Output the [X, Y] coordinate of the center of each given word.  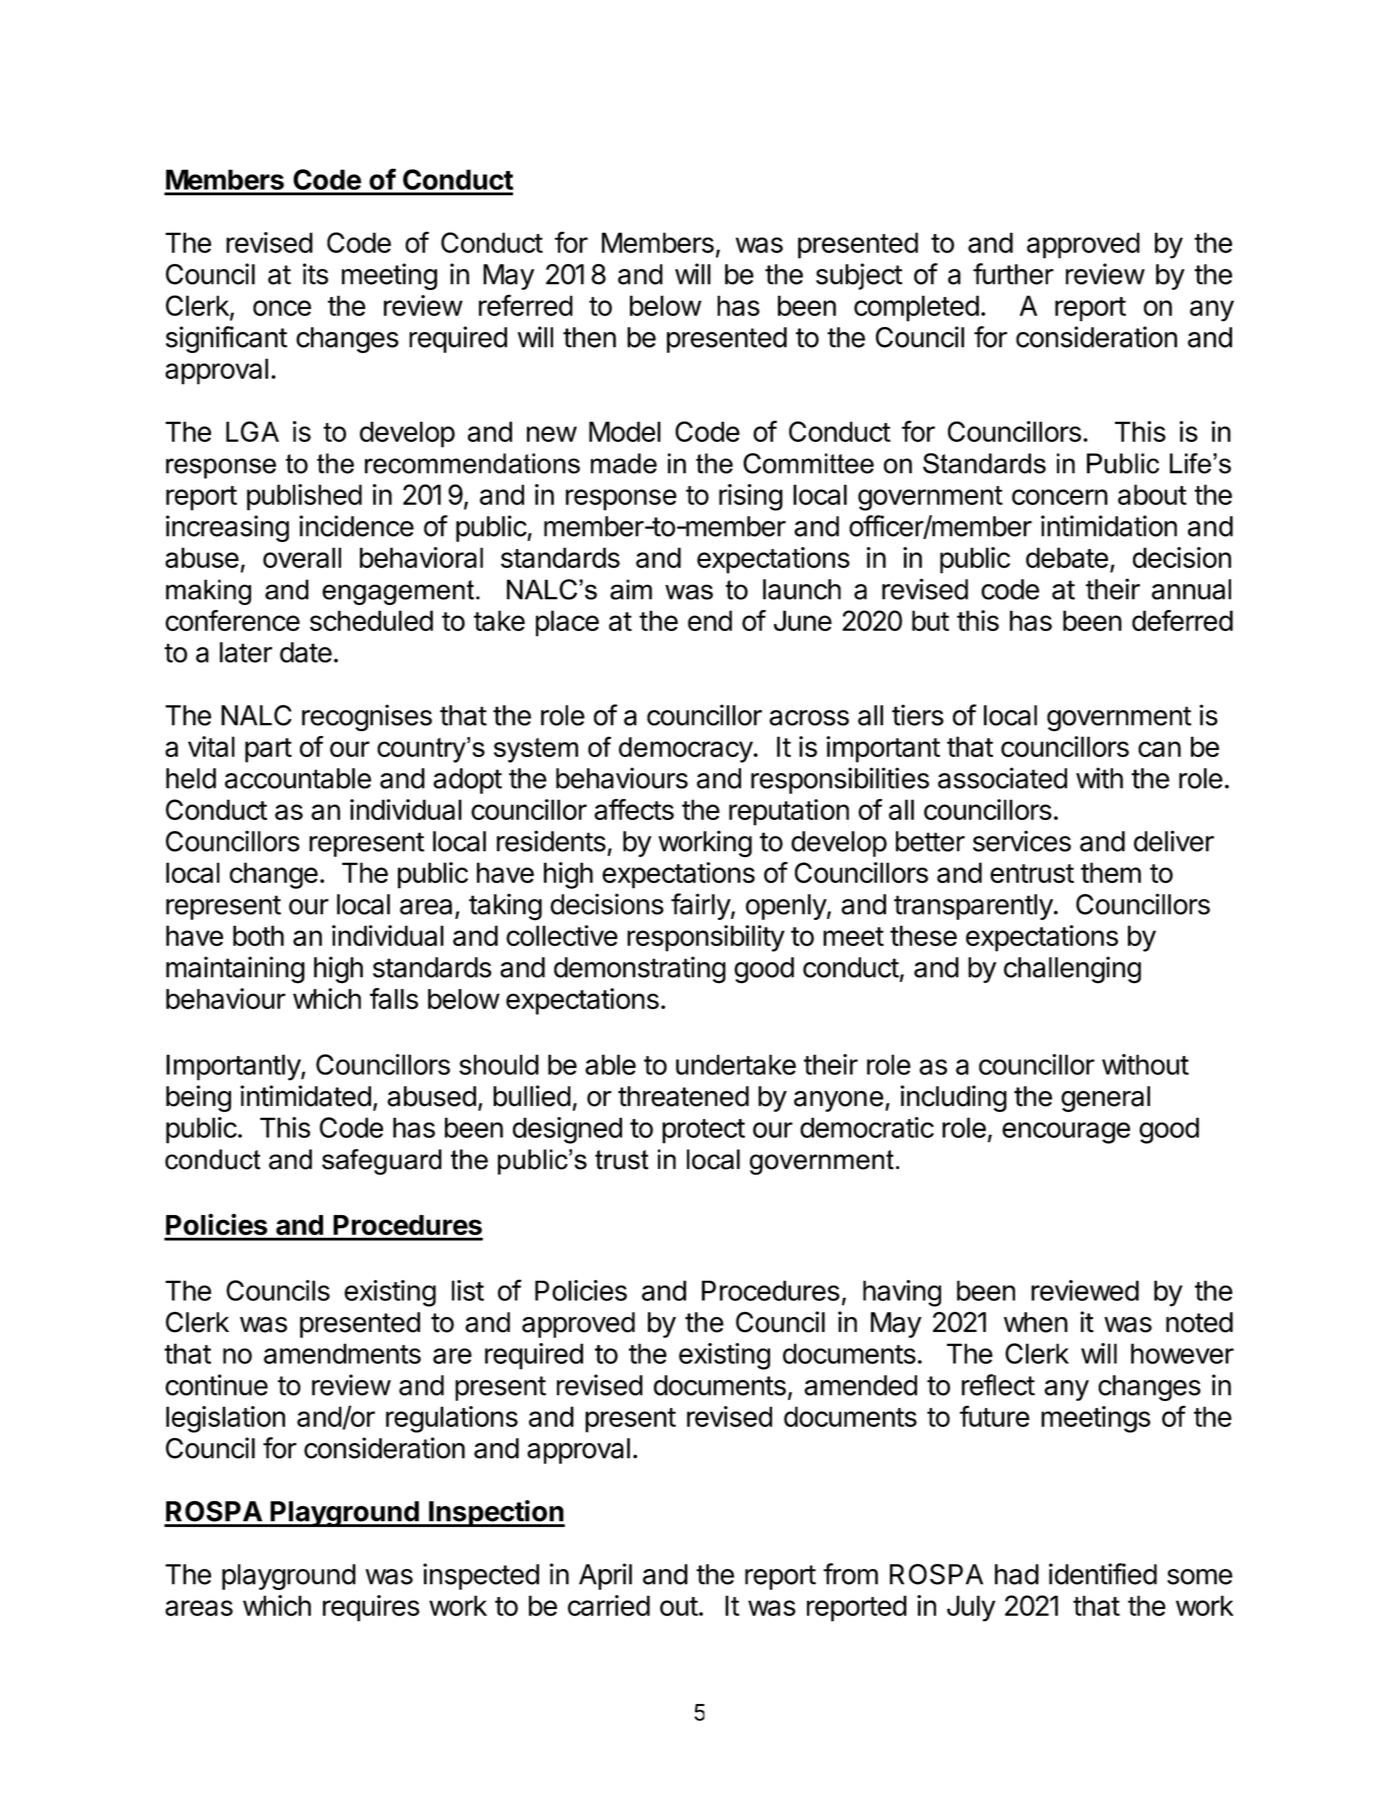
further [1013, 274]
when [1036, 1322]
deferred [1182, 620]
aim [631, 589]
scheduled [371, 620]
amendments [342, 1353]
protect [703, 1131]
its [315, 274]
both [258, 935]
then [589, 337]
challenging [1072, 970]
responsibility [706, 938]
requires [371, 1608]
